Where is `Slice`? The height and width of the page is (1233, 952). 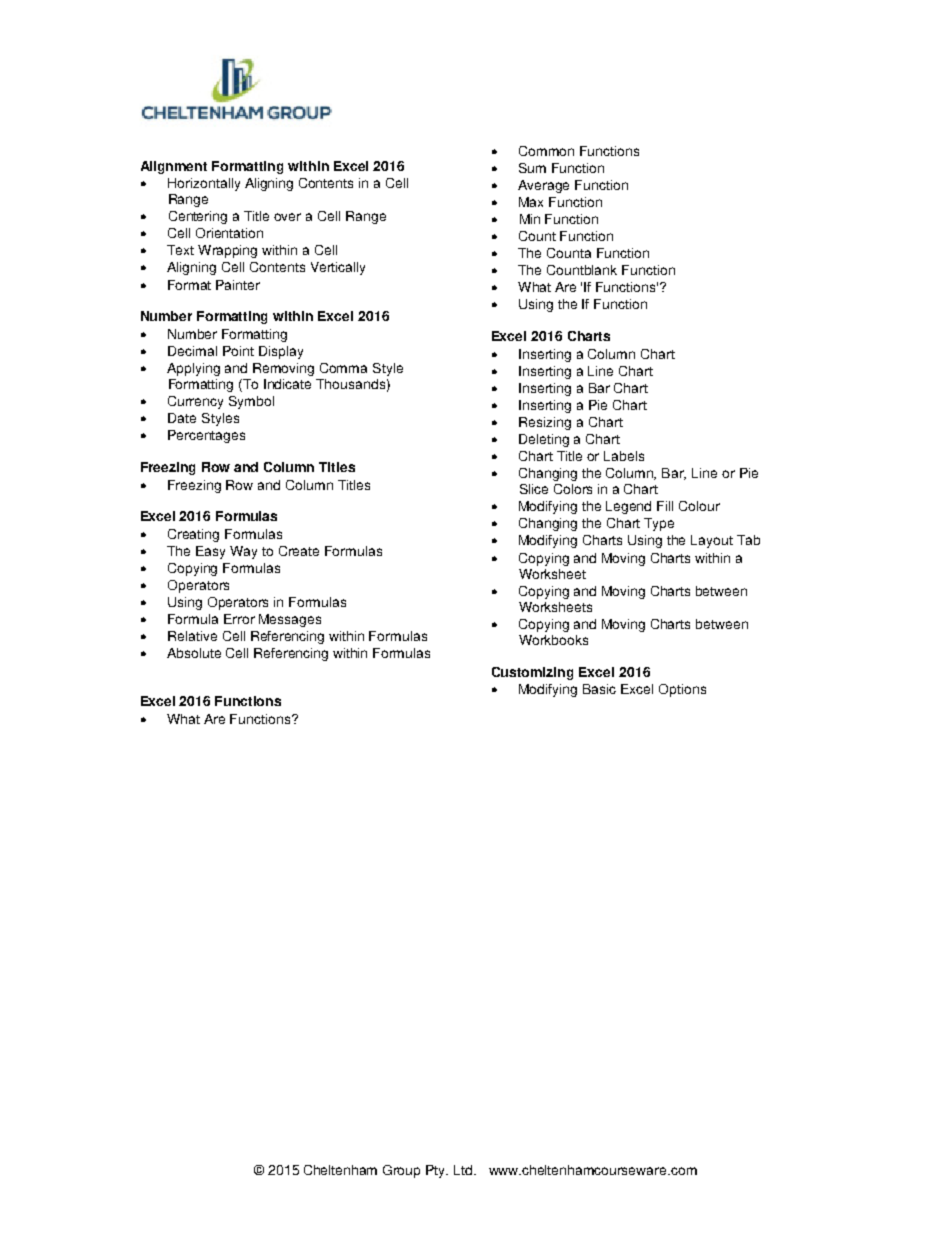
Slice is located at coordinates (534, 489).
